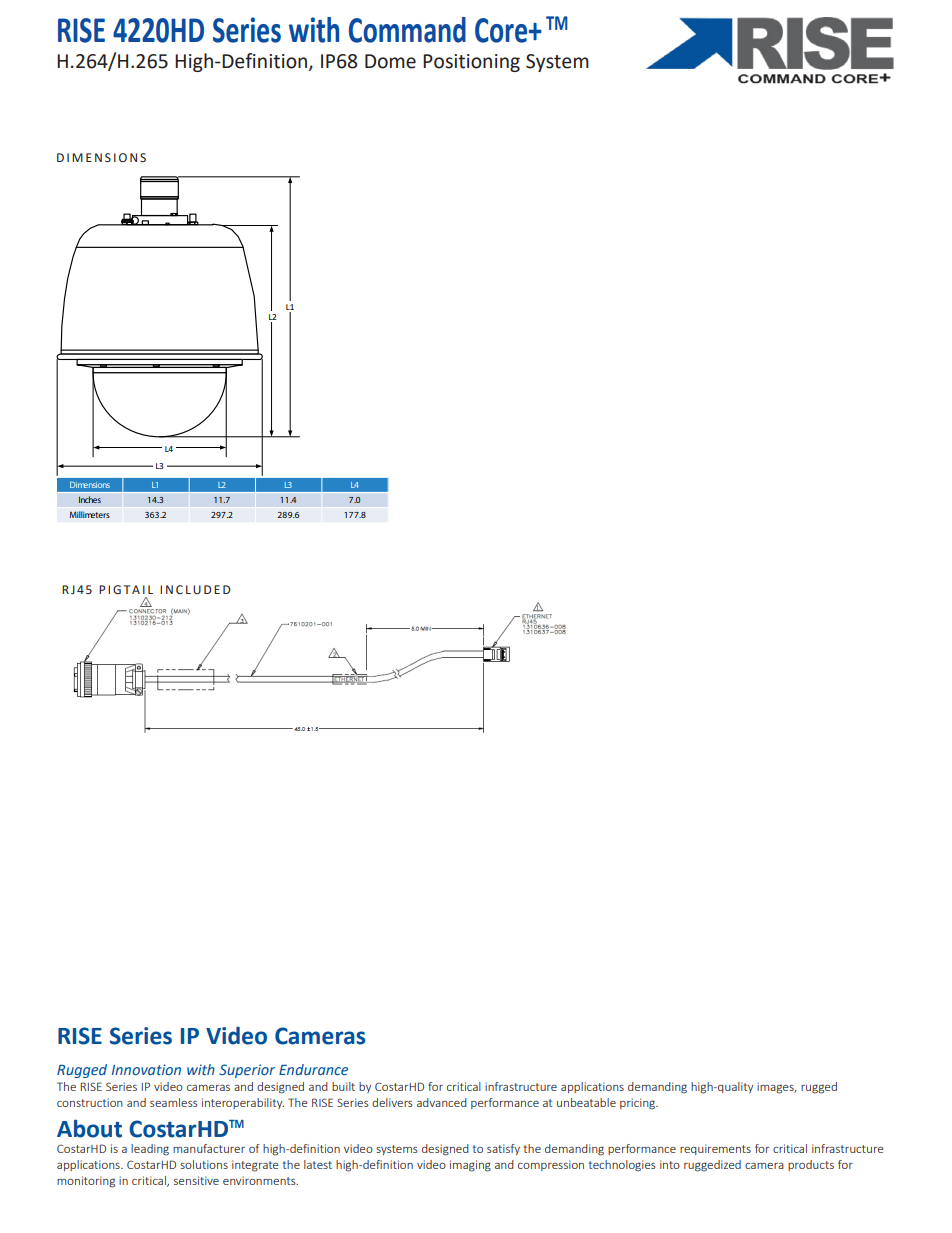 The height and width of the screenshot is (1233, 952). I want to click on pricing, so click(639, 1104).
